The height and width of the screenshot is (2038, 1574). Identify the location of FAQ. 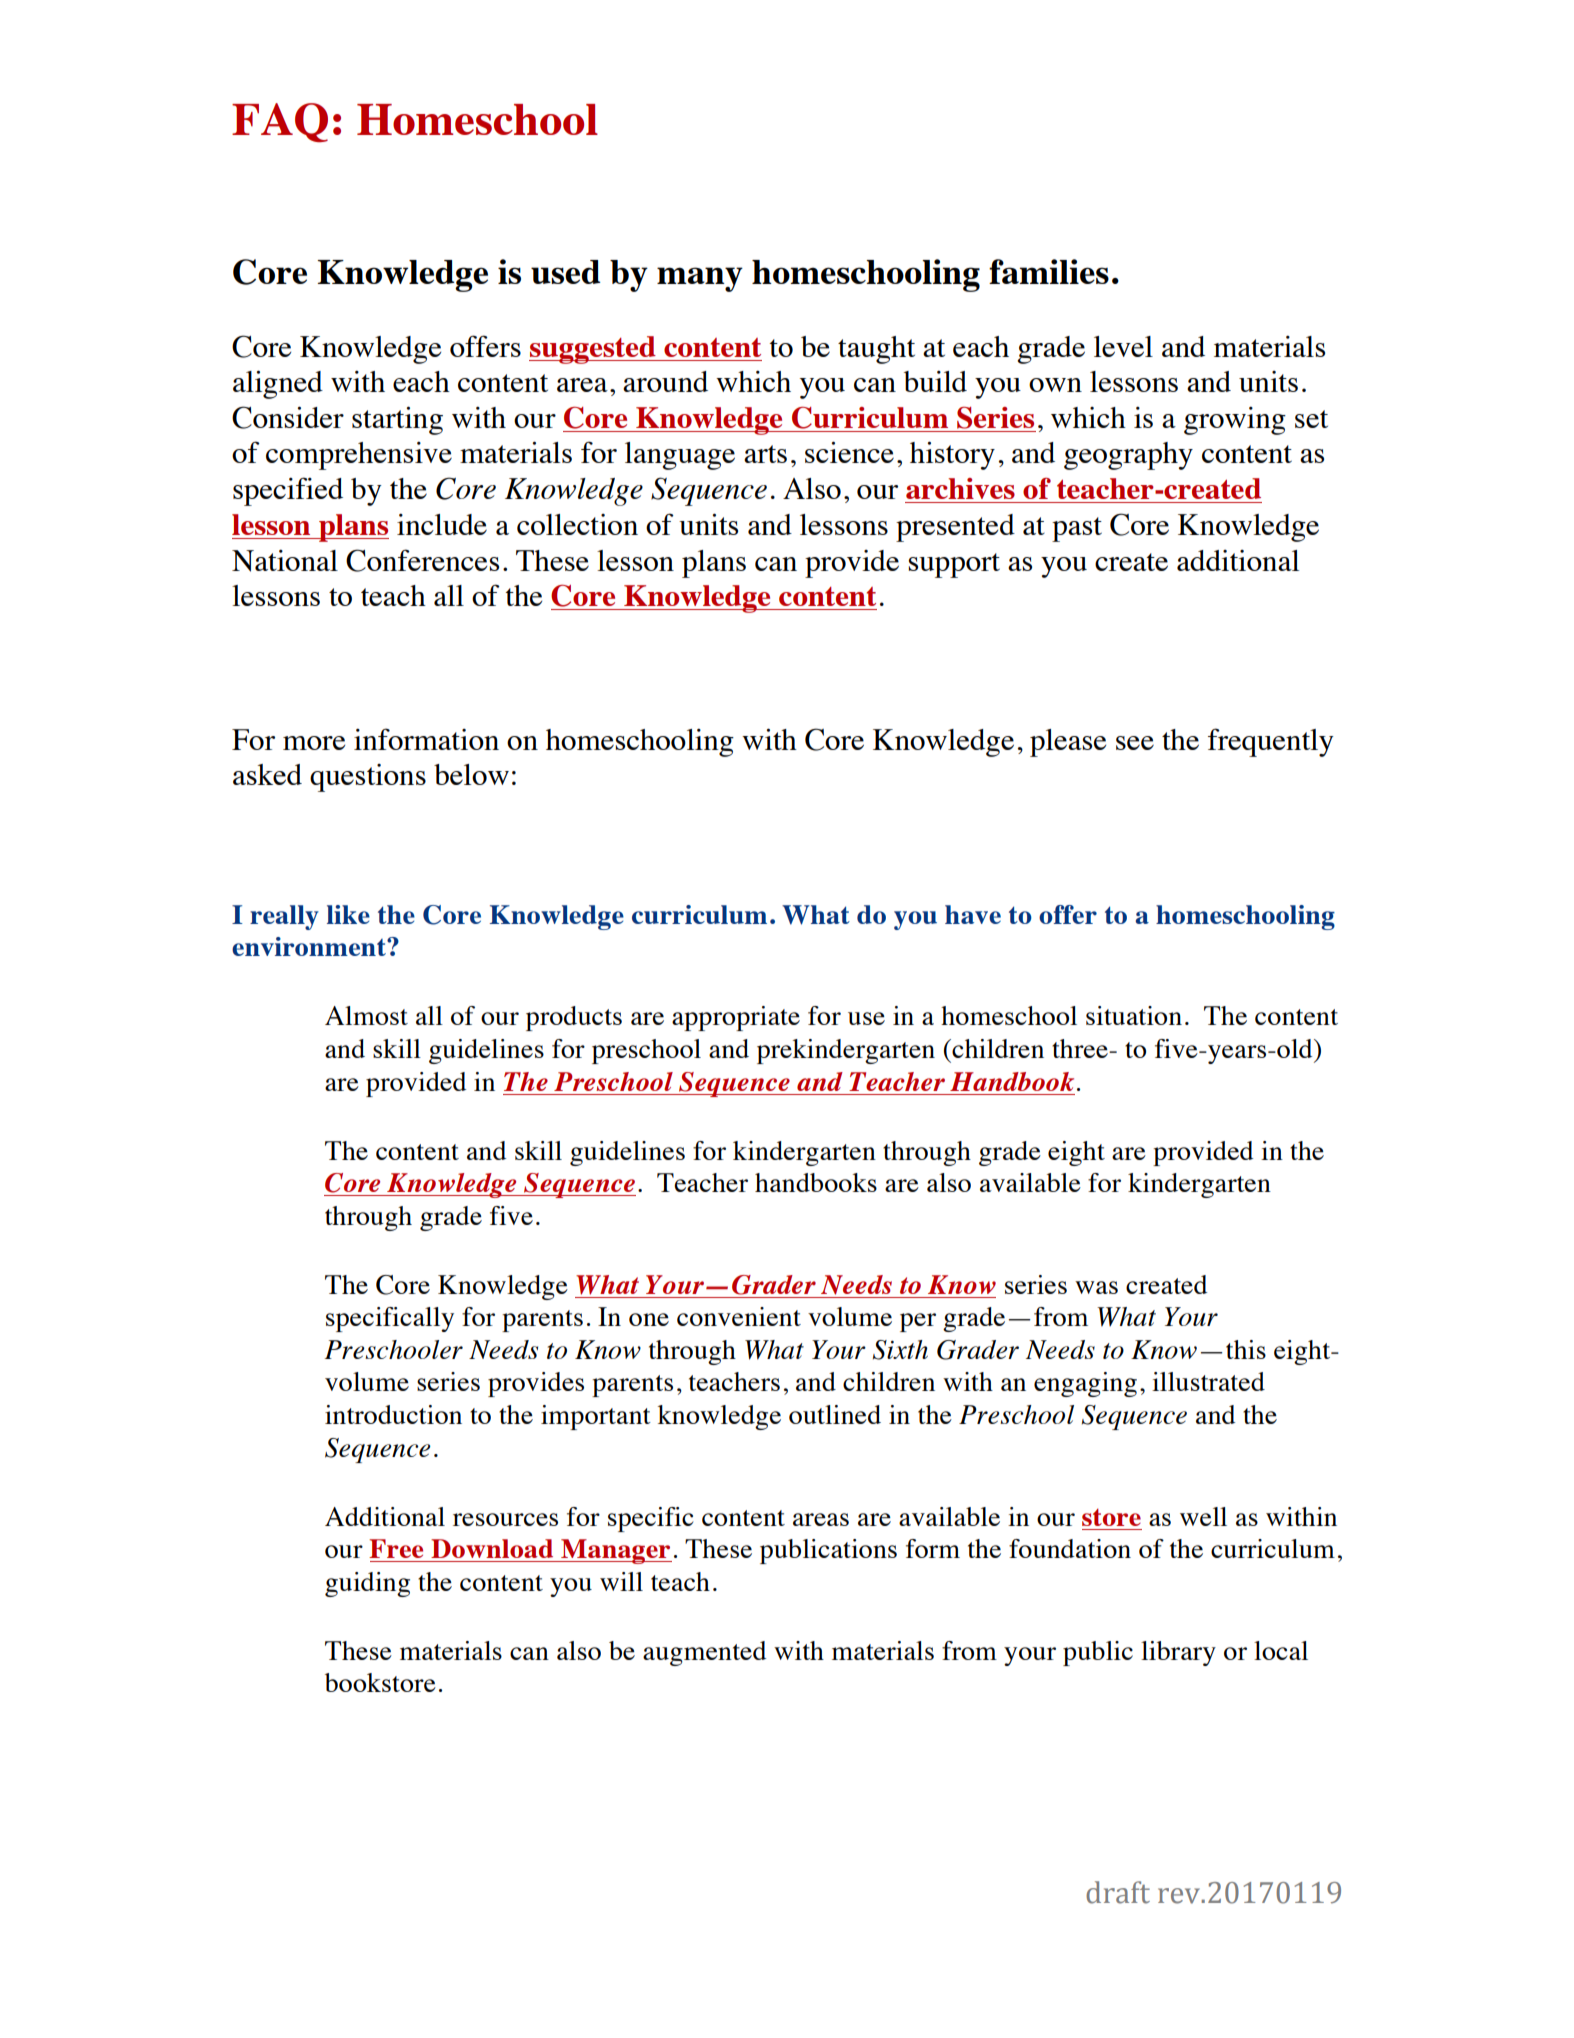
(280, 122).
